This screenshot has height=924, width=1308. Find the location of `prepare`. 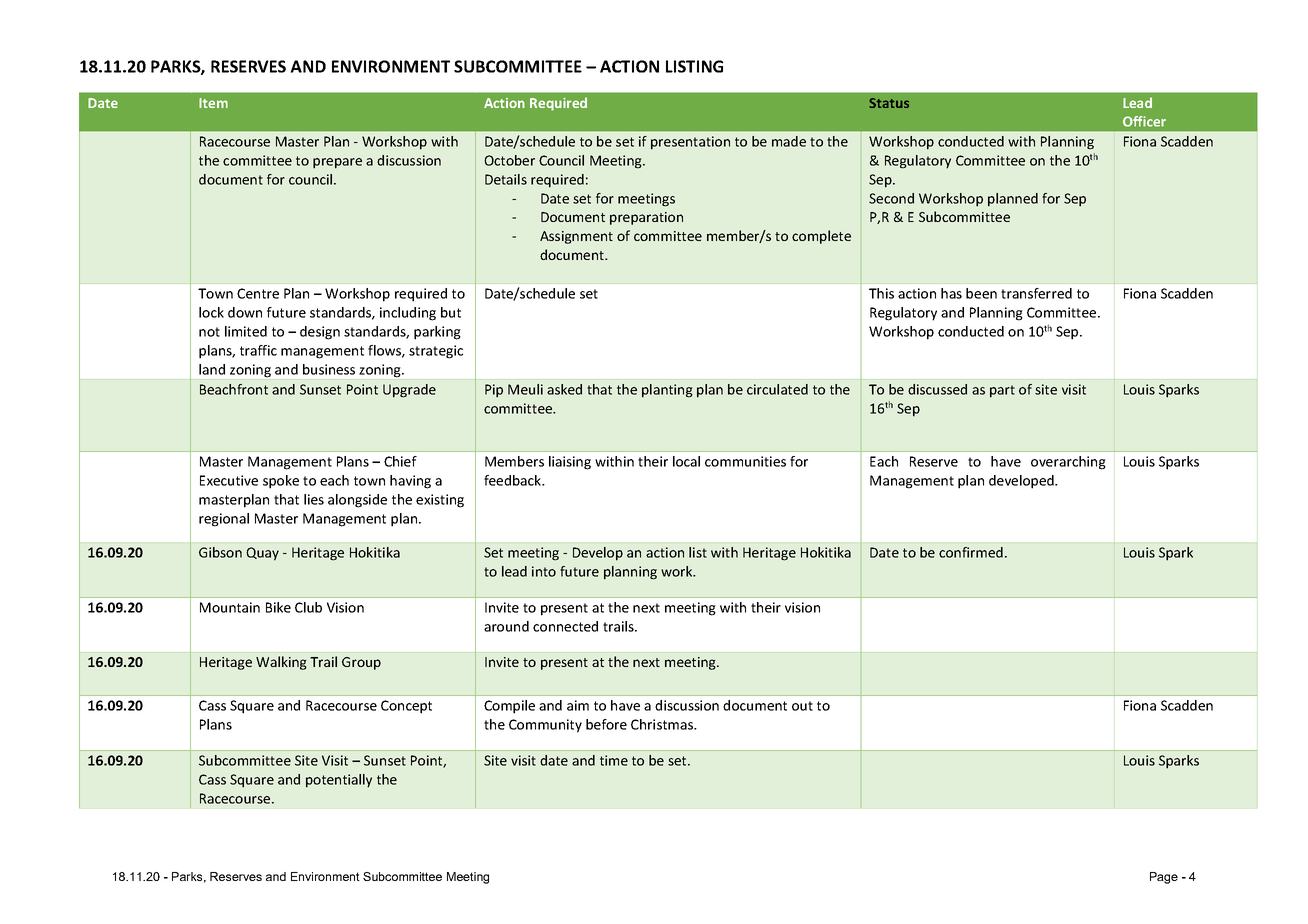

prepare is located at coordinates (337, 163).
